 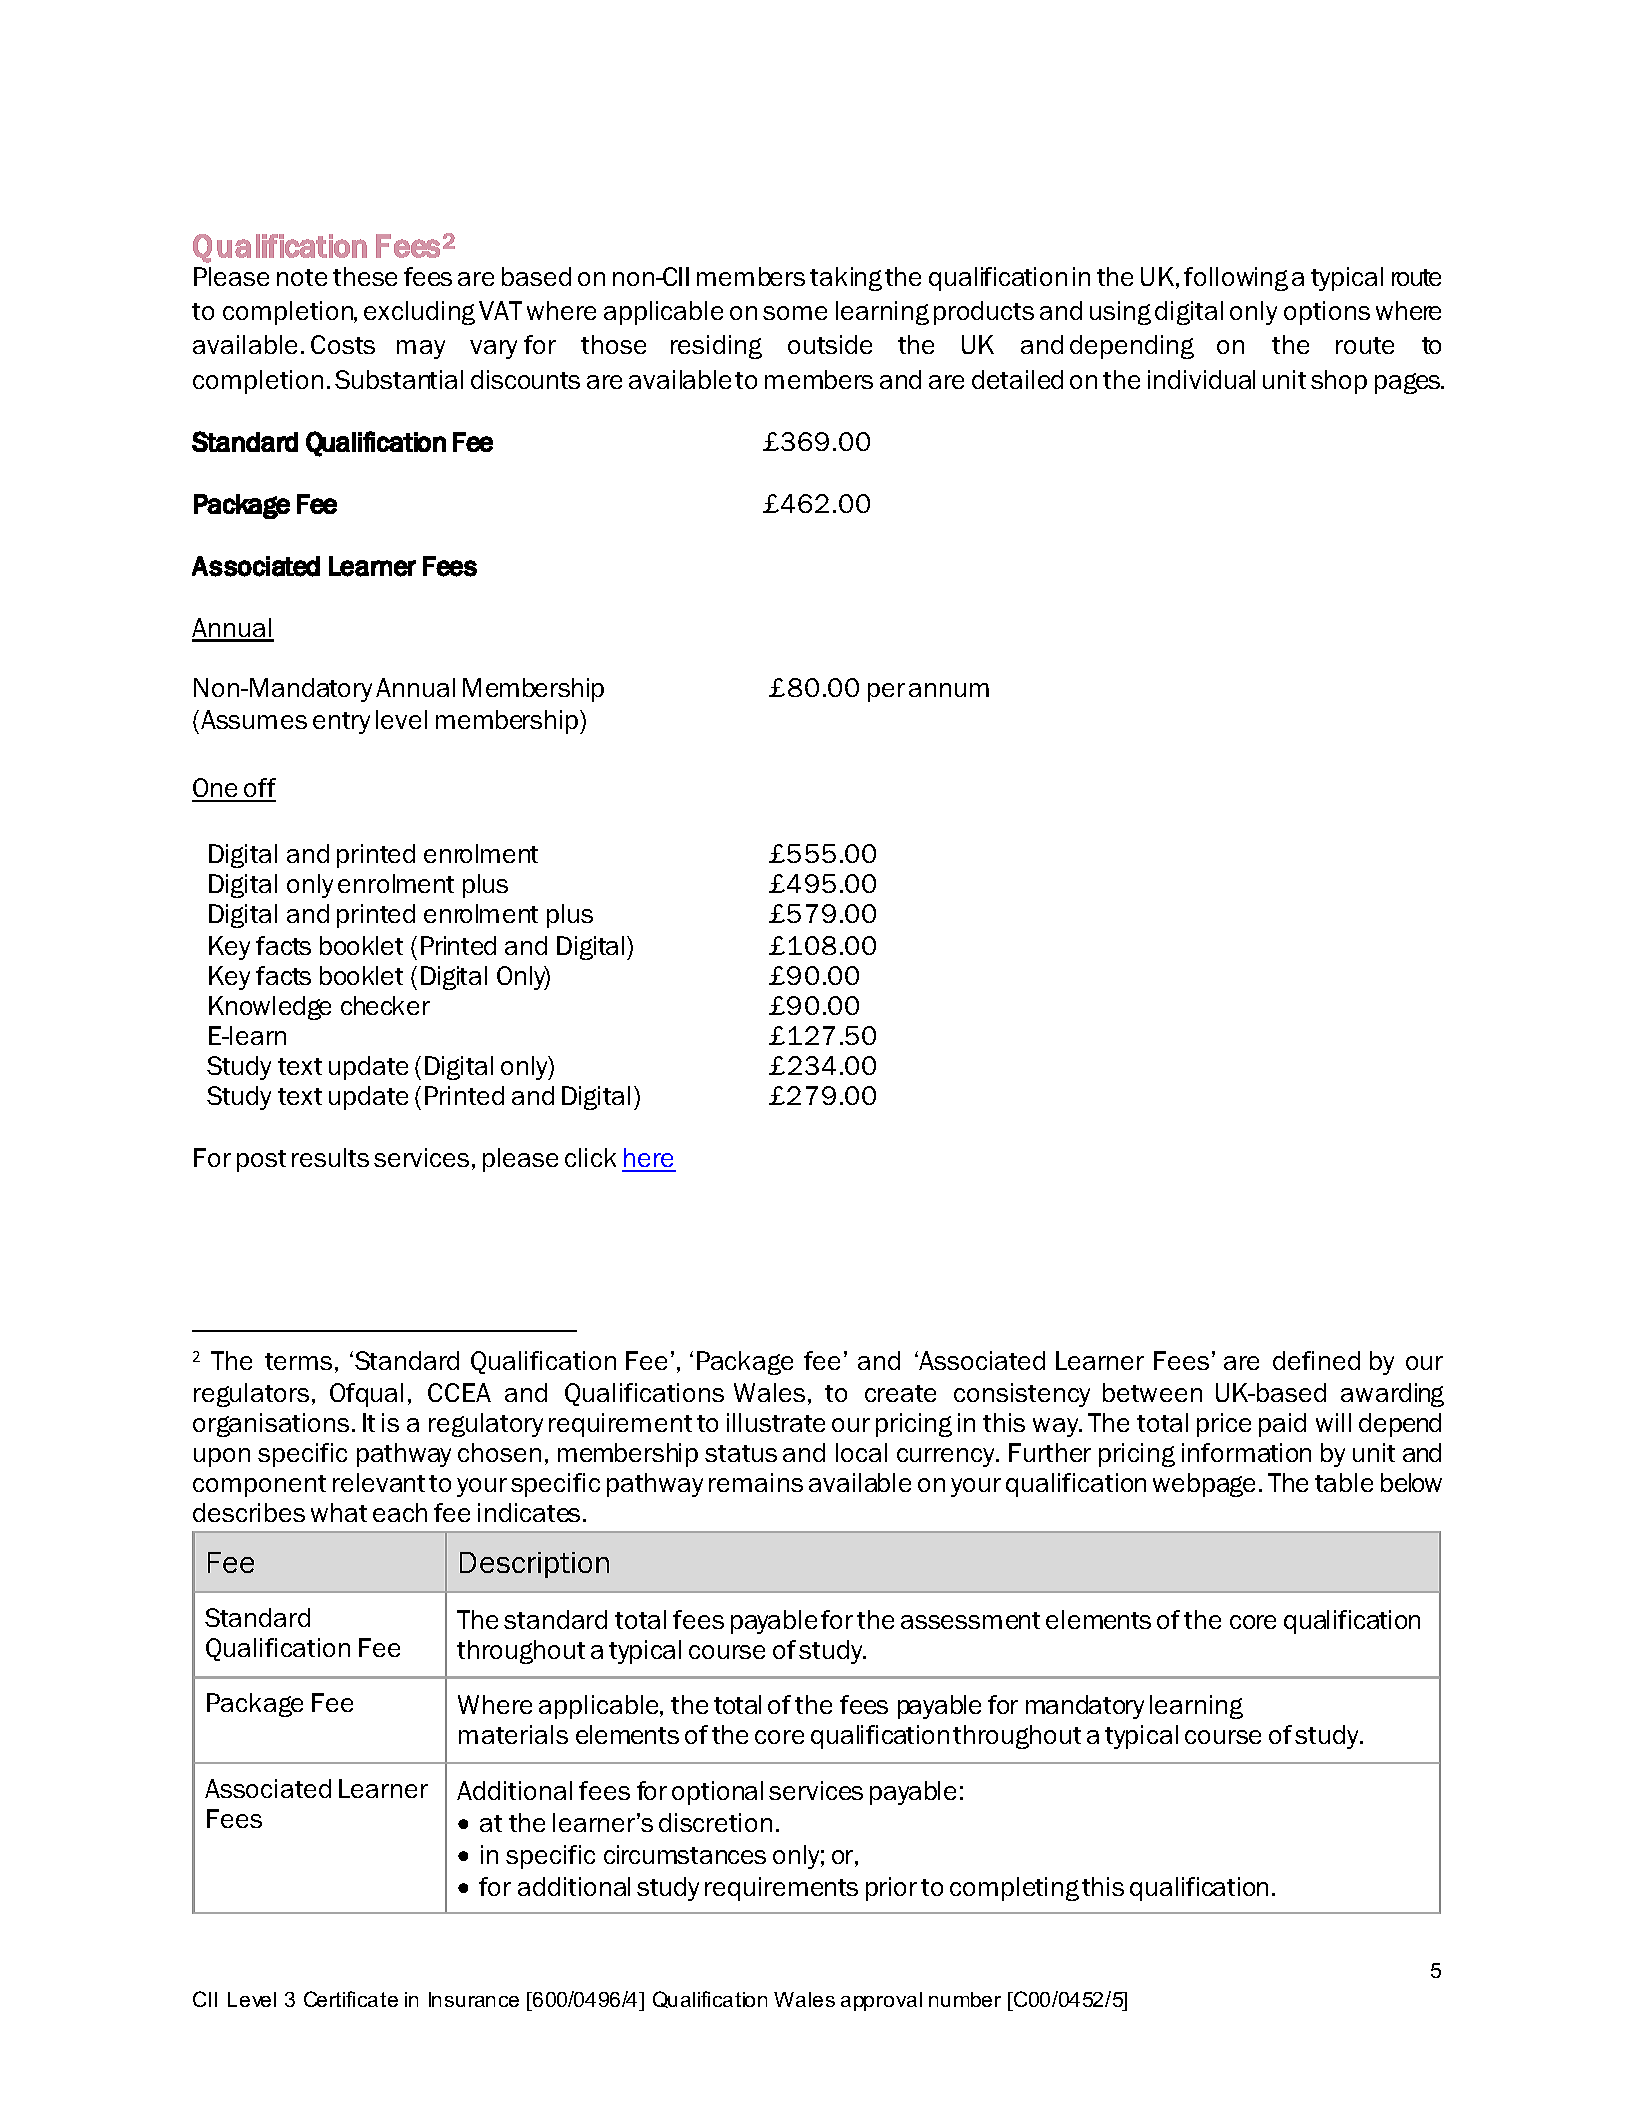 I want to click on options, so click(x=1327, y=313).
